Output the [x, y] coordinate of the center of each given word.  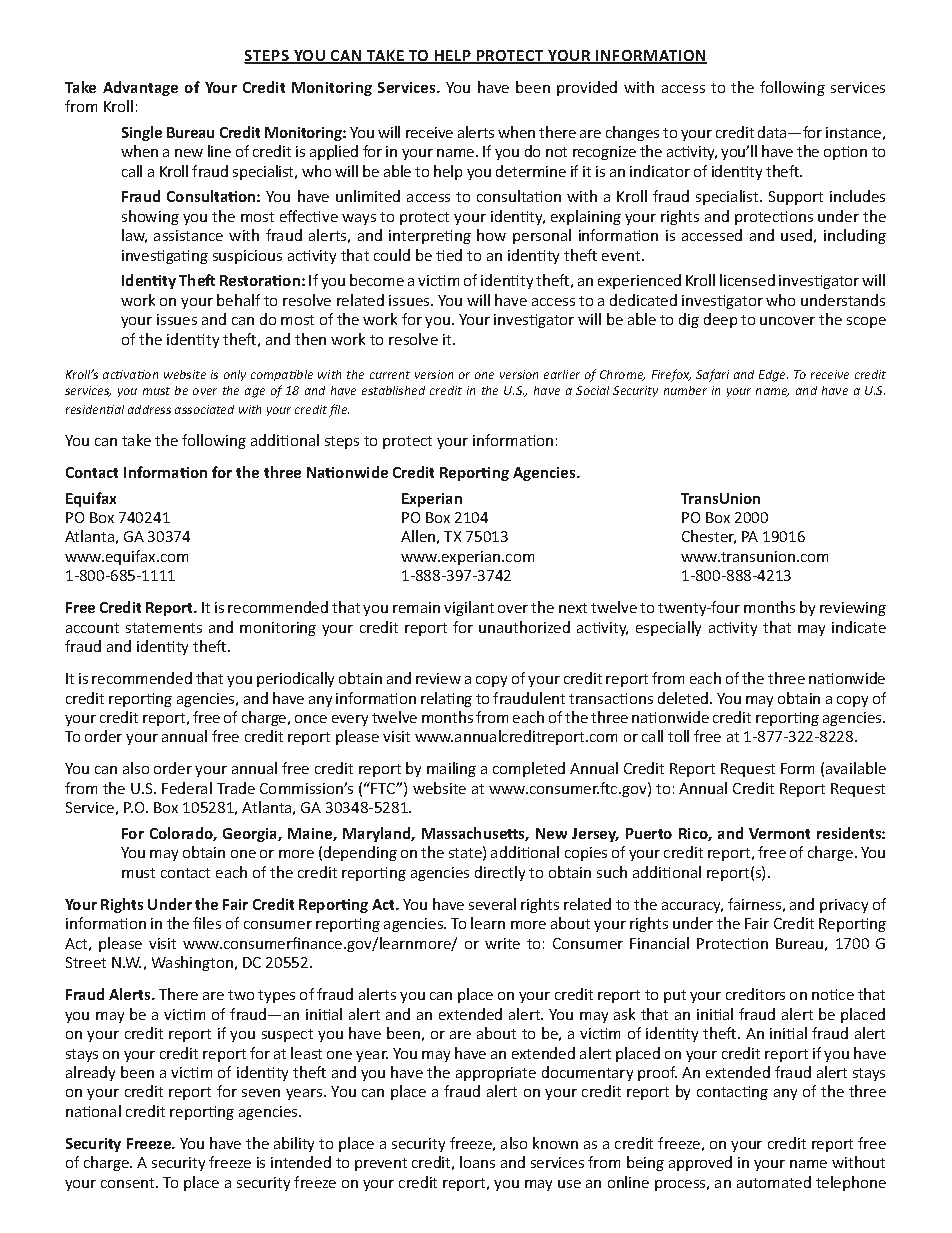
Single [142, 133]
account [92, 628]
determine [531, 171]
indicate [859, 627]
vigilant [469, 608]
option [845, 153]
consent [129, 1183]
